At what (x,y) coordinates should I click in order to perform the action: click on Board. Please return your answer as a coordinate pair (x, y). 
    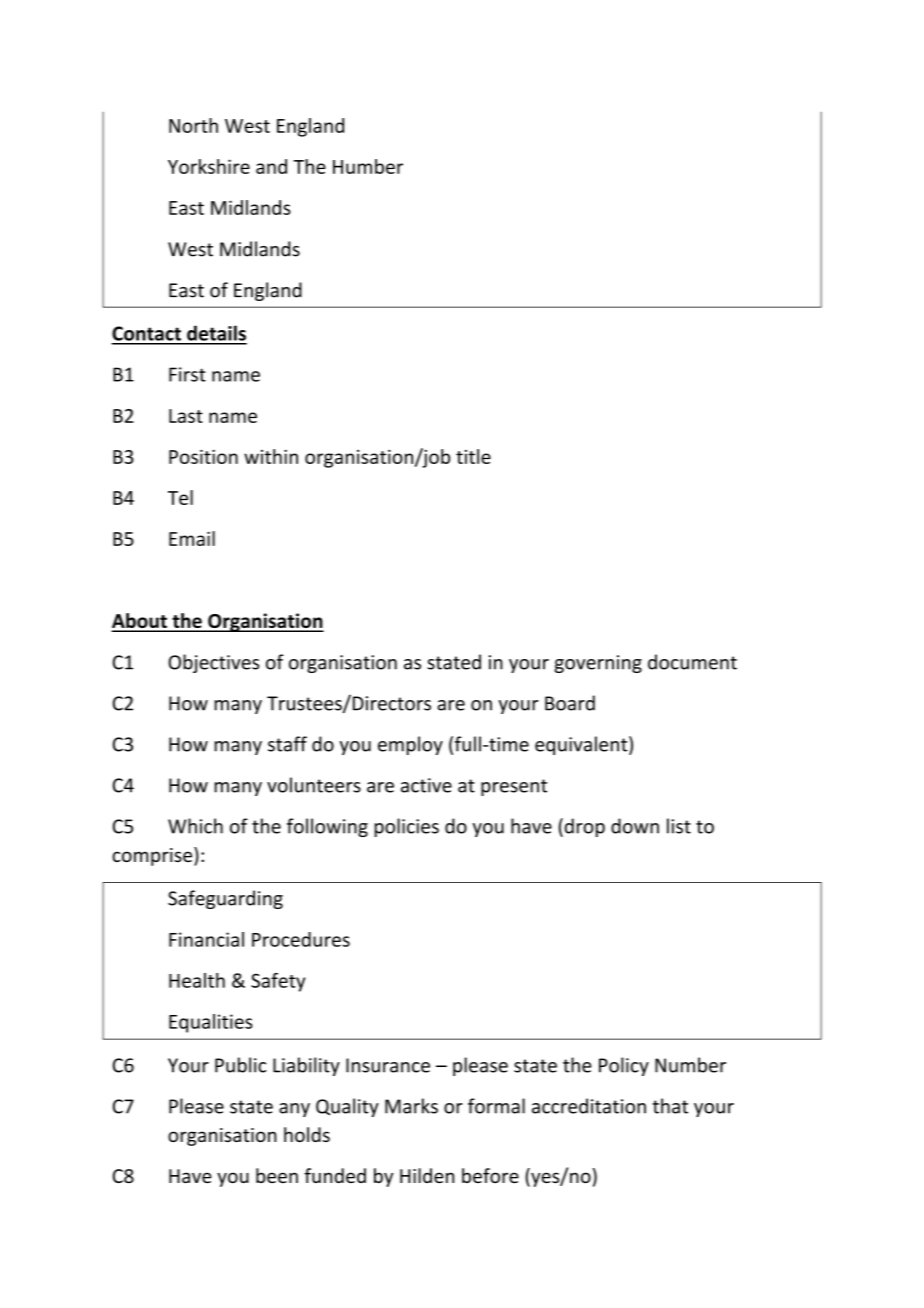
    Looking at the image, I should click on (570, 703).
